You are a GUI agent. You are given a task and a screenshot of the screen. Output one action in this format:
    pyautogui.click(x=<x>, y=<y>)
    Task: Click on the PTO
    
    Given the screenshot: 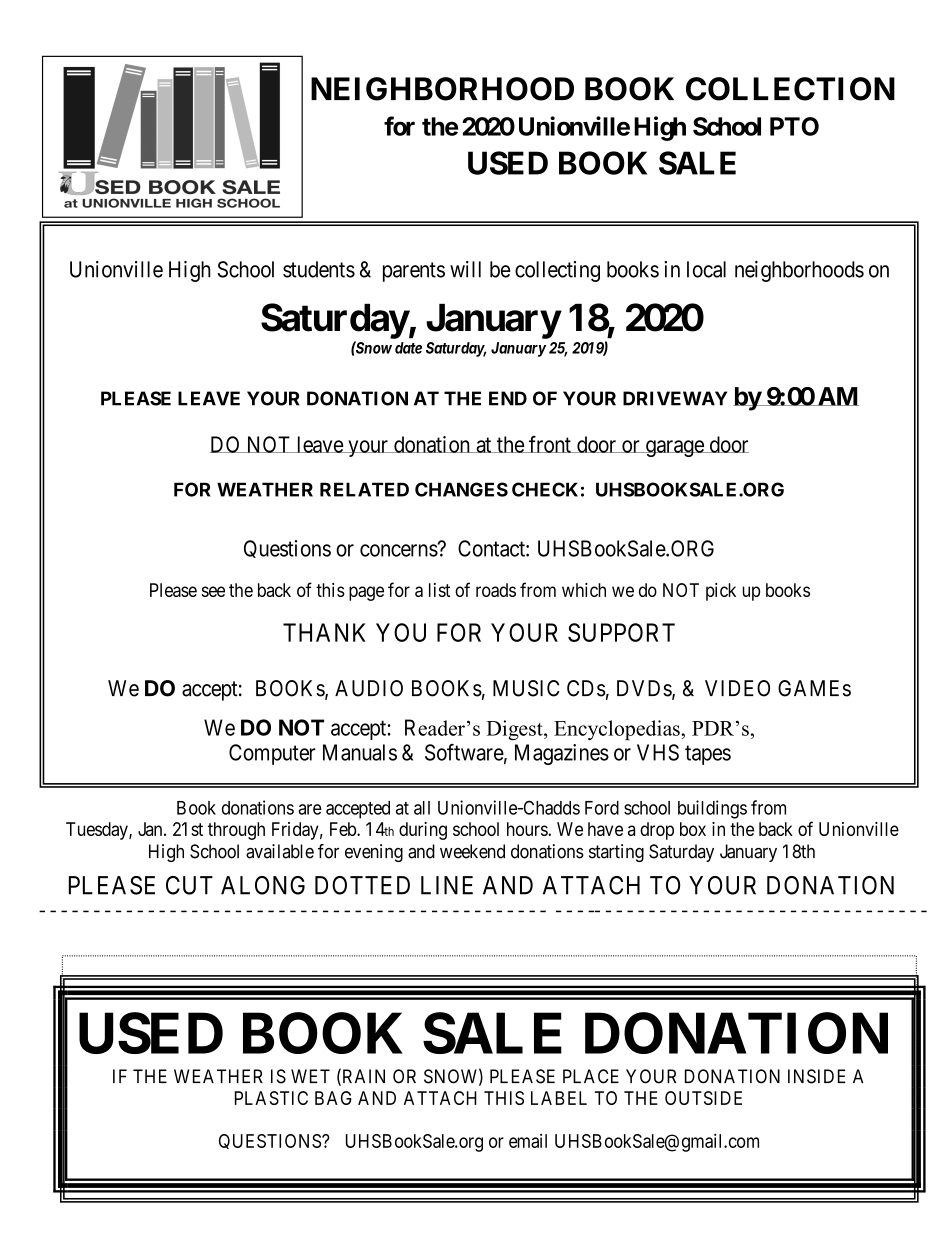 What is the action you would take?
    pyautogui.click(x=794, y=126)
